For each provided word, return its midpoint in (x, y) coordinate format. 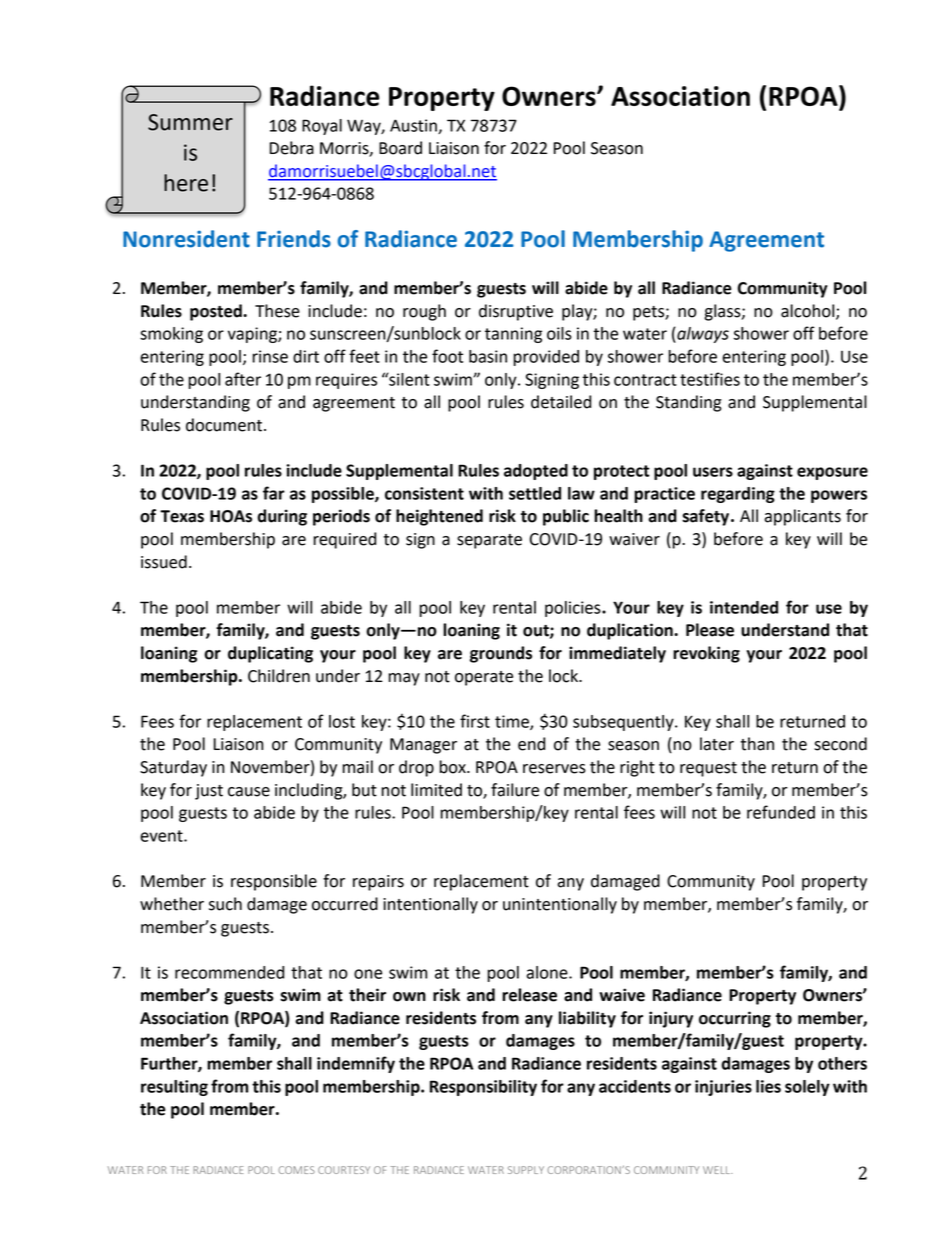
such (225, 904)
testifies (710, 379)
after (243, 379)
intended (744, 607)
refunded (781, 812)
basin (488, 356)
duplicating (270, 654)
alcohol (809, 311)
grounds (501, 654)
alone (548, 972)
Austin (414, 126)
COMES (296, 1170)
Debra (292, 148)
